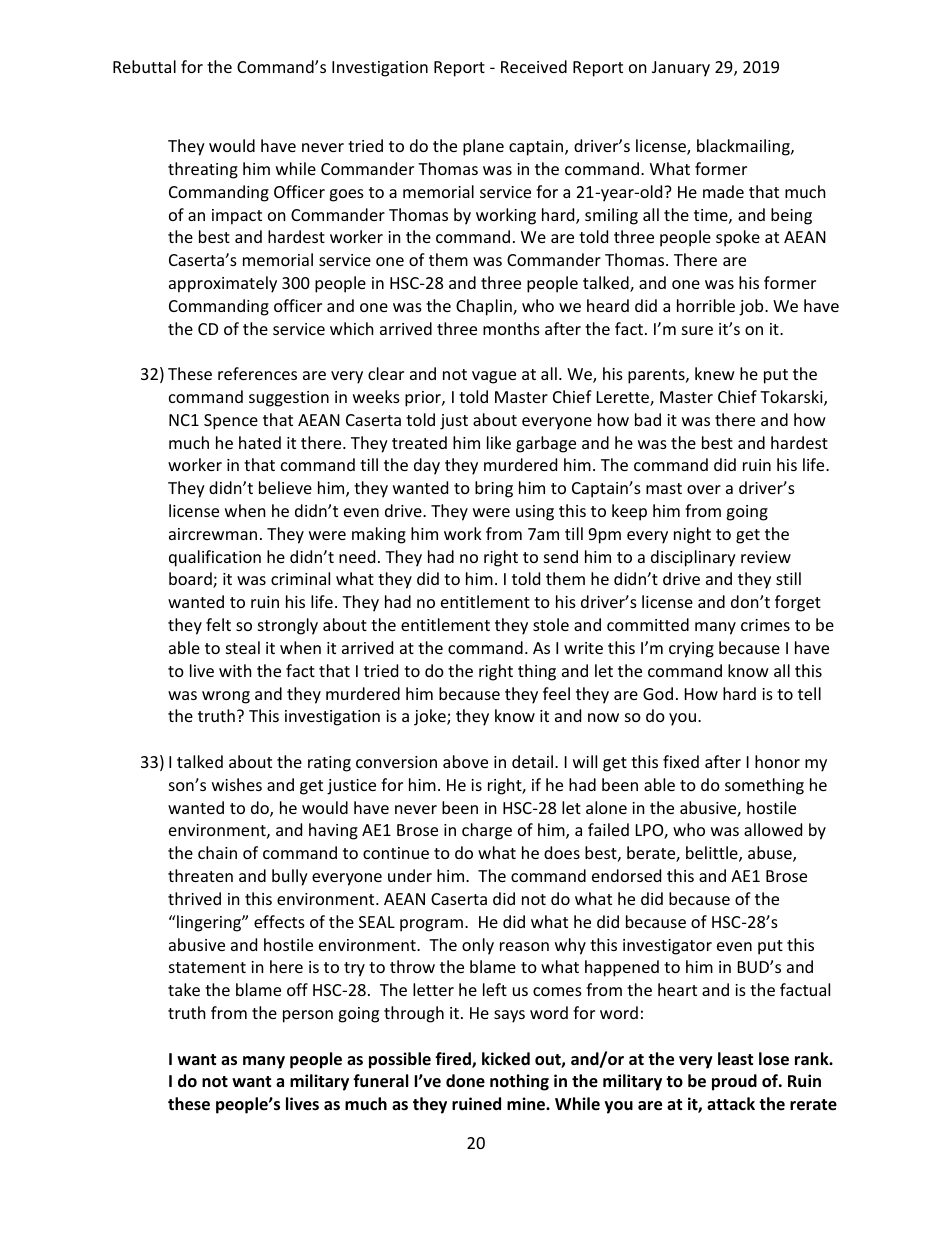  I want to click on disciplinary, so click(693, 558).
